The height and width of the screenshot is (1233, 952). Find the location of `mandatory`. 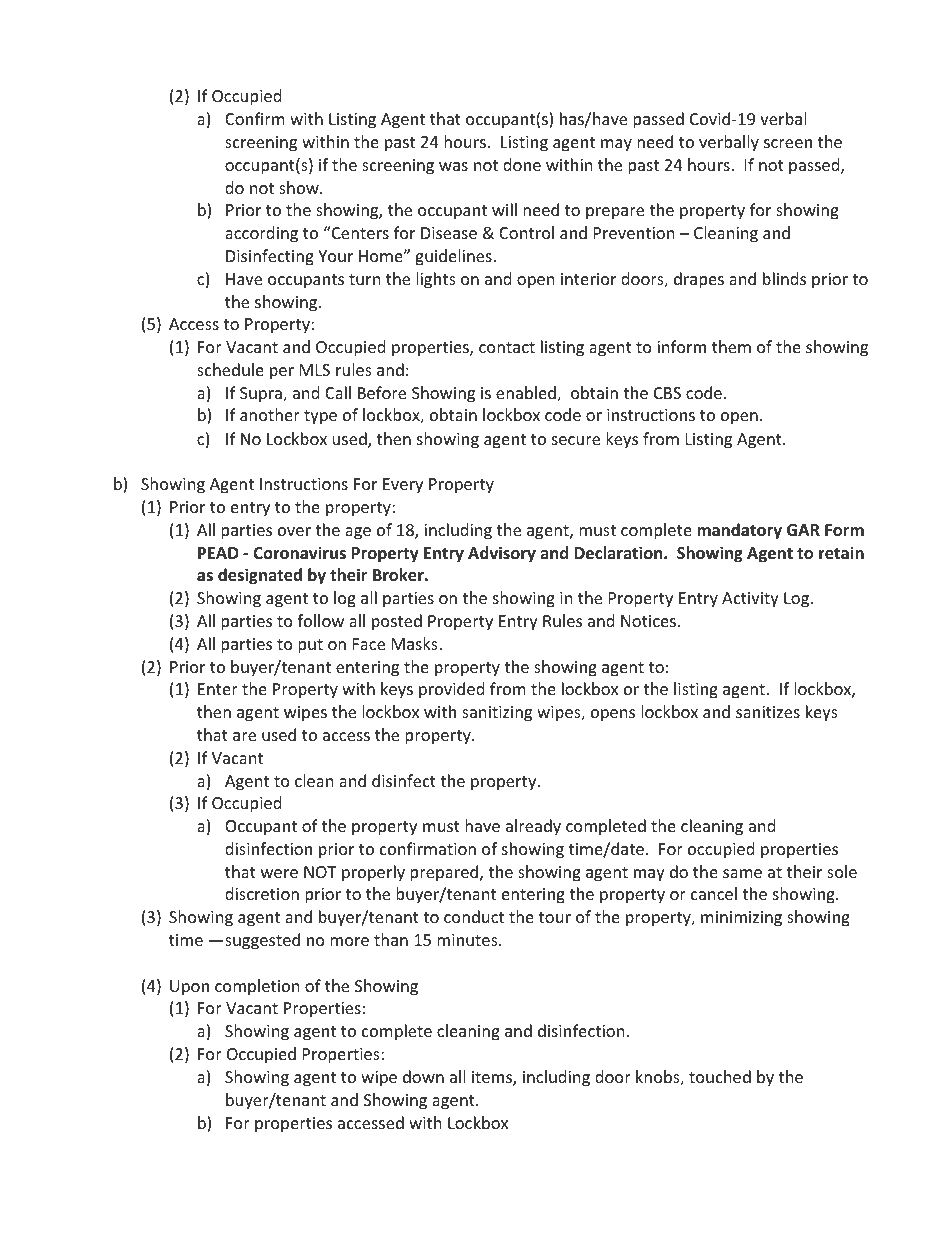

mandatory is located at coordinates (739, 531).
